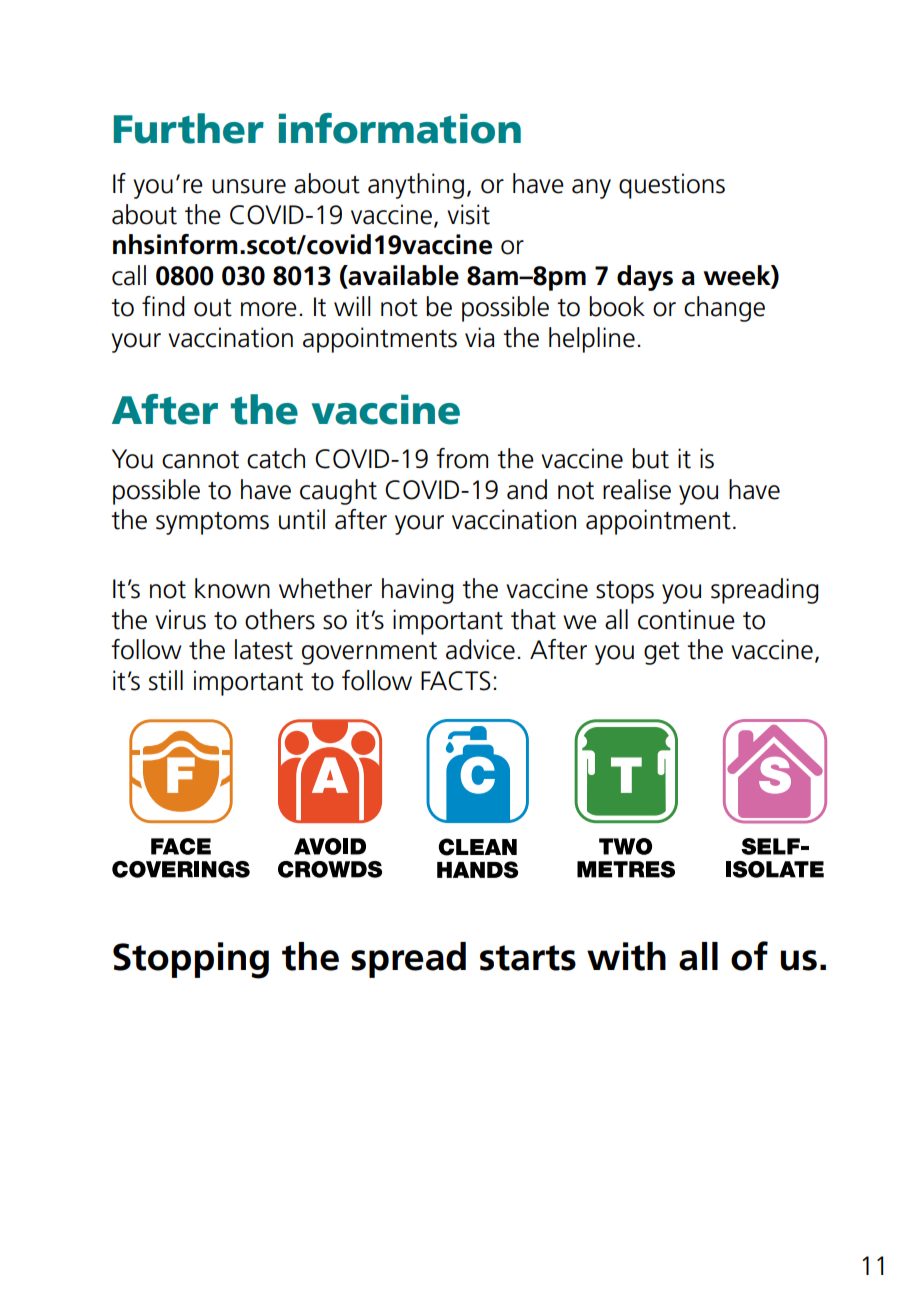 The width and height of the screenshot is (924, 1311). I want to click on with, so click(626, 956).
